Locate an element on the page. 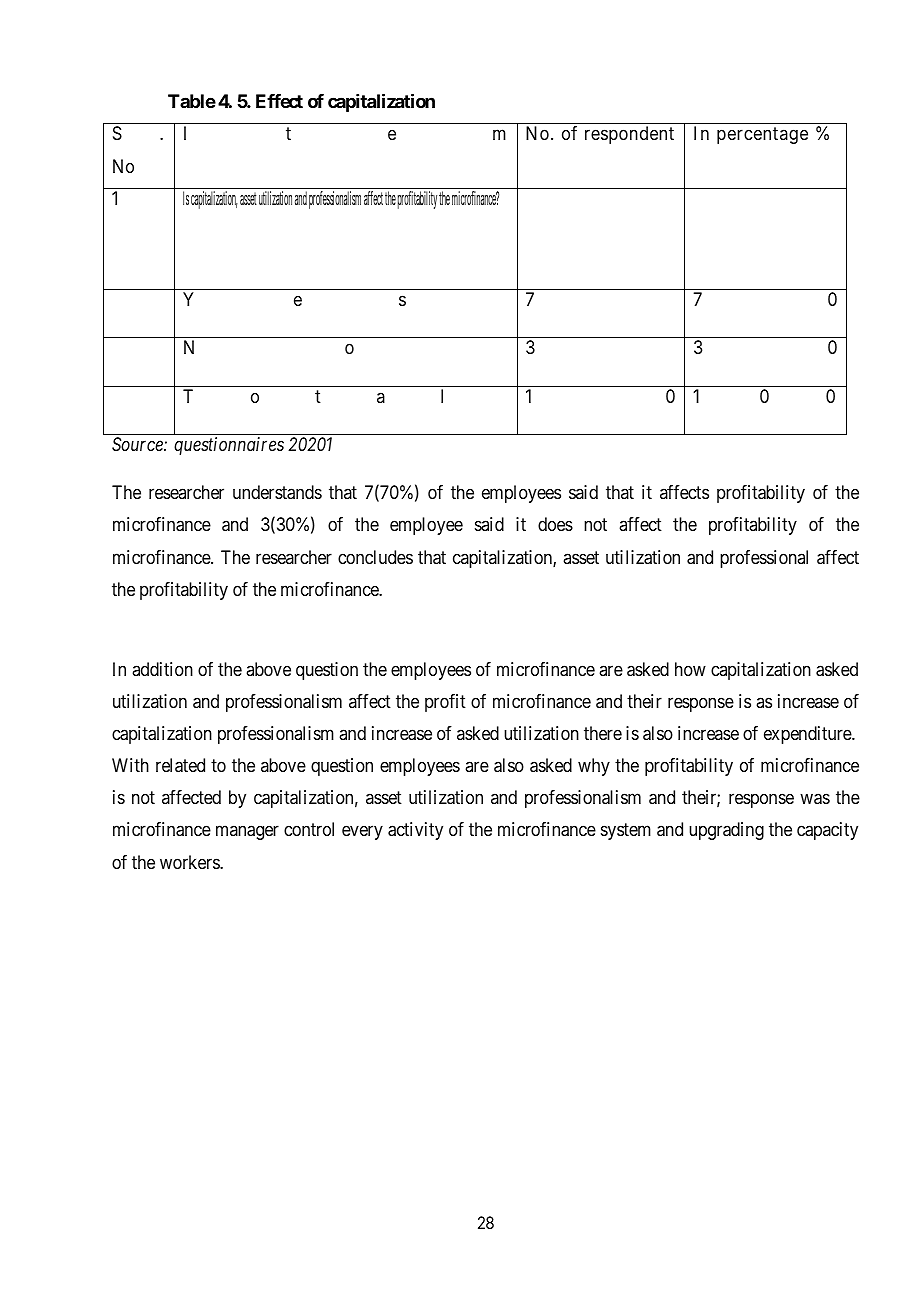 The width and height of the image is (924, 1308). why is located at coordinates (594, 767).
